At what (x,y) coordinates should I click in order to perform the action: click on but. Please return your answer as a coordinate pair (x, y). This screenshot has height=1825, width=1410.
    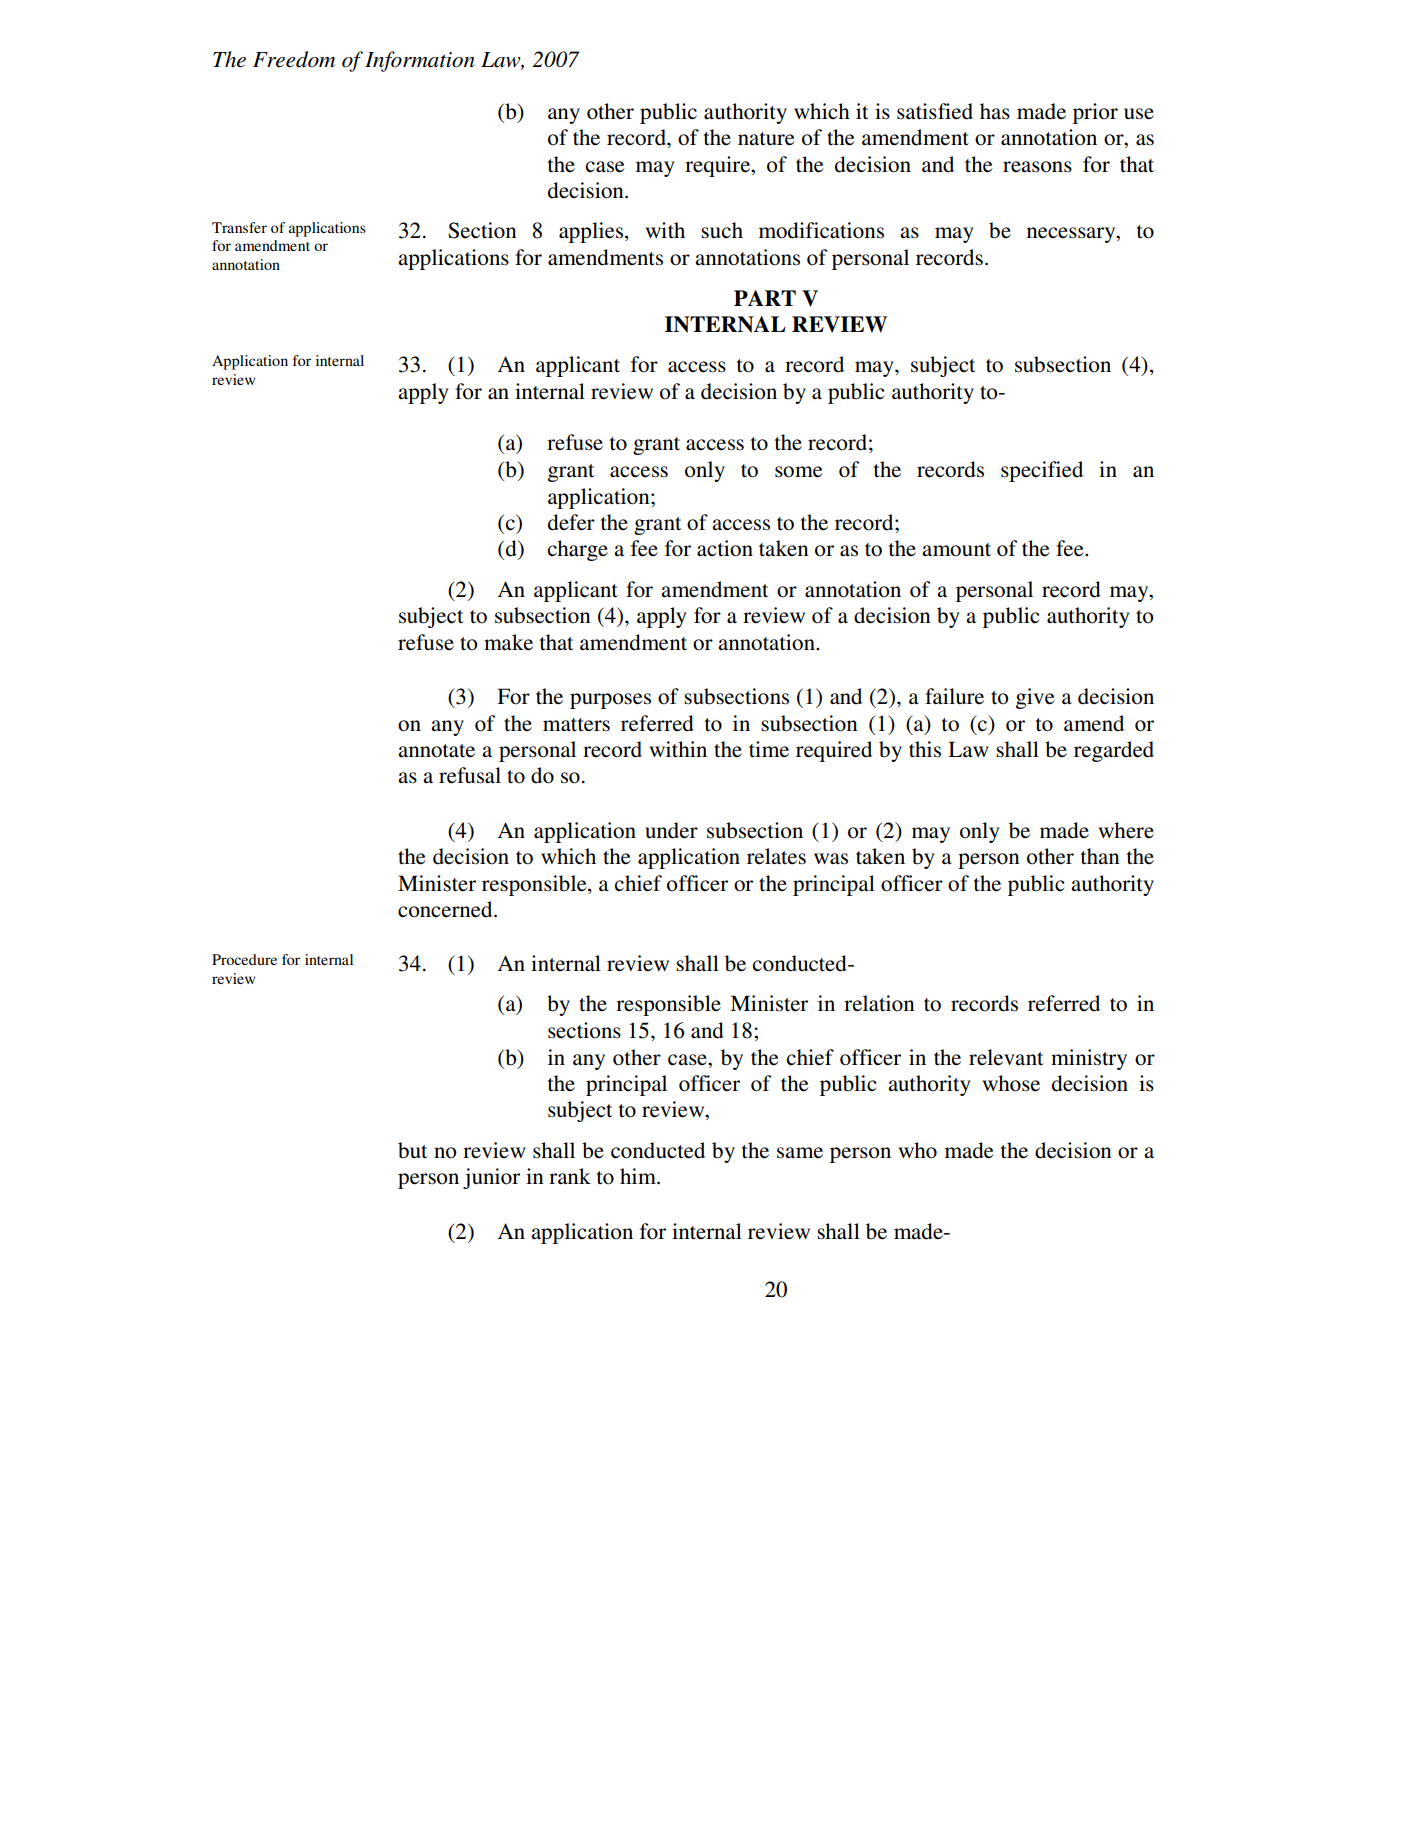
    Looking at the image, I should click on (412, 1150).
